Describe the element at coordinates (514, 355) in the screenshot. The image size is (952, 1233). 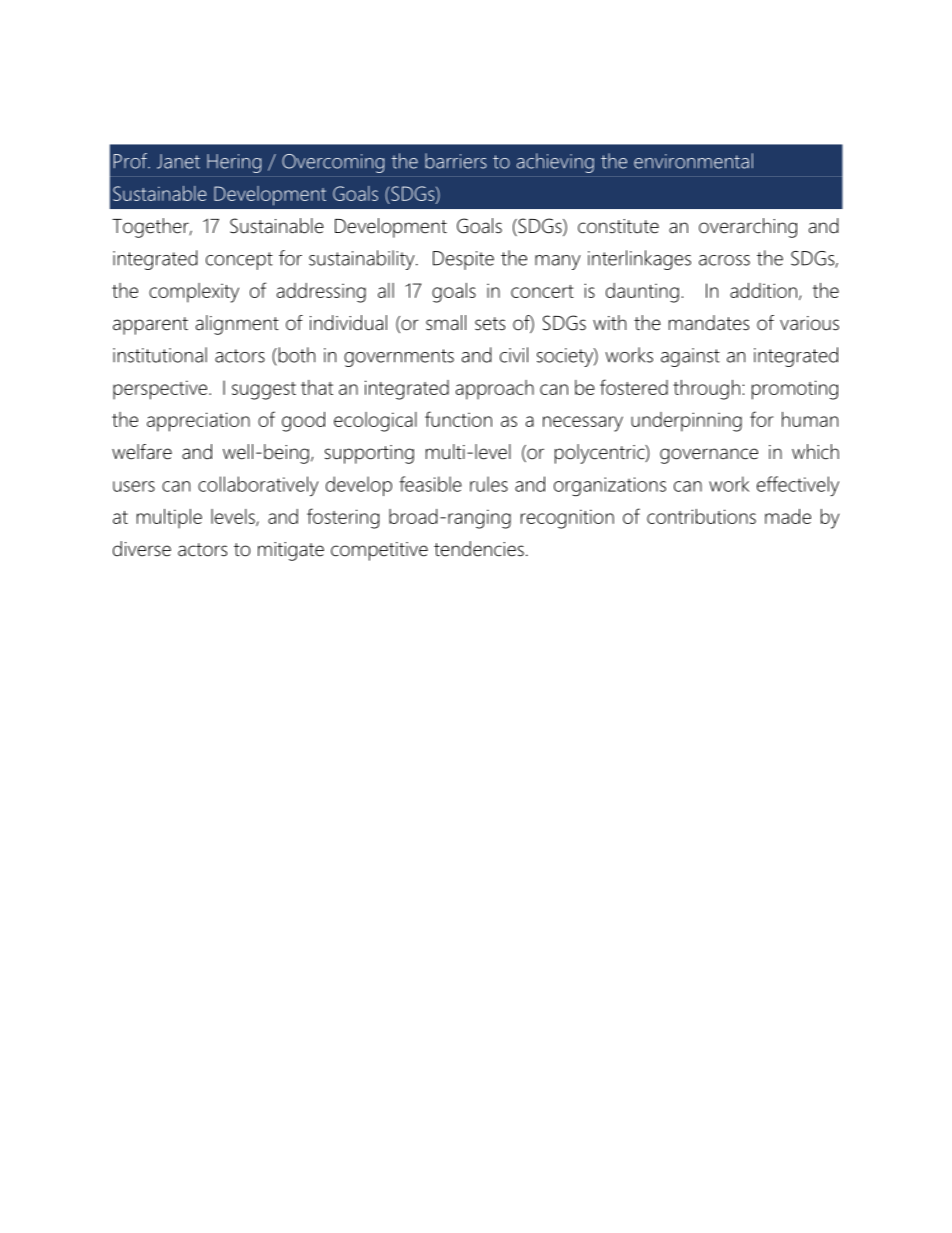
I see `civil` at that location.
